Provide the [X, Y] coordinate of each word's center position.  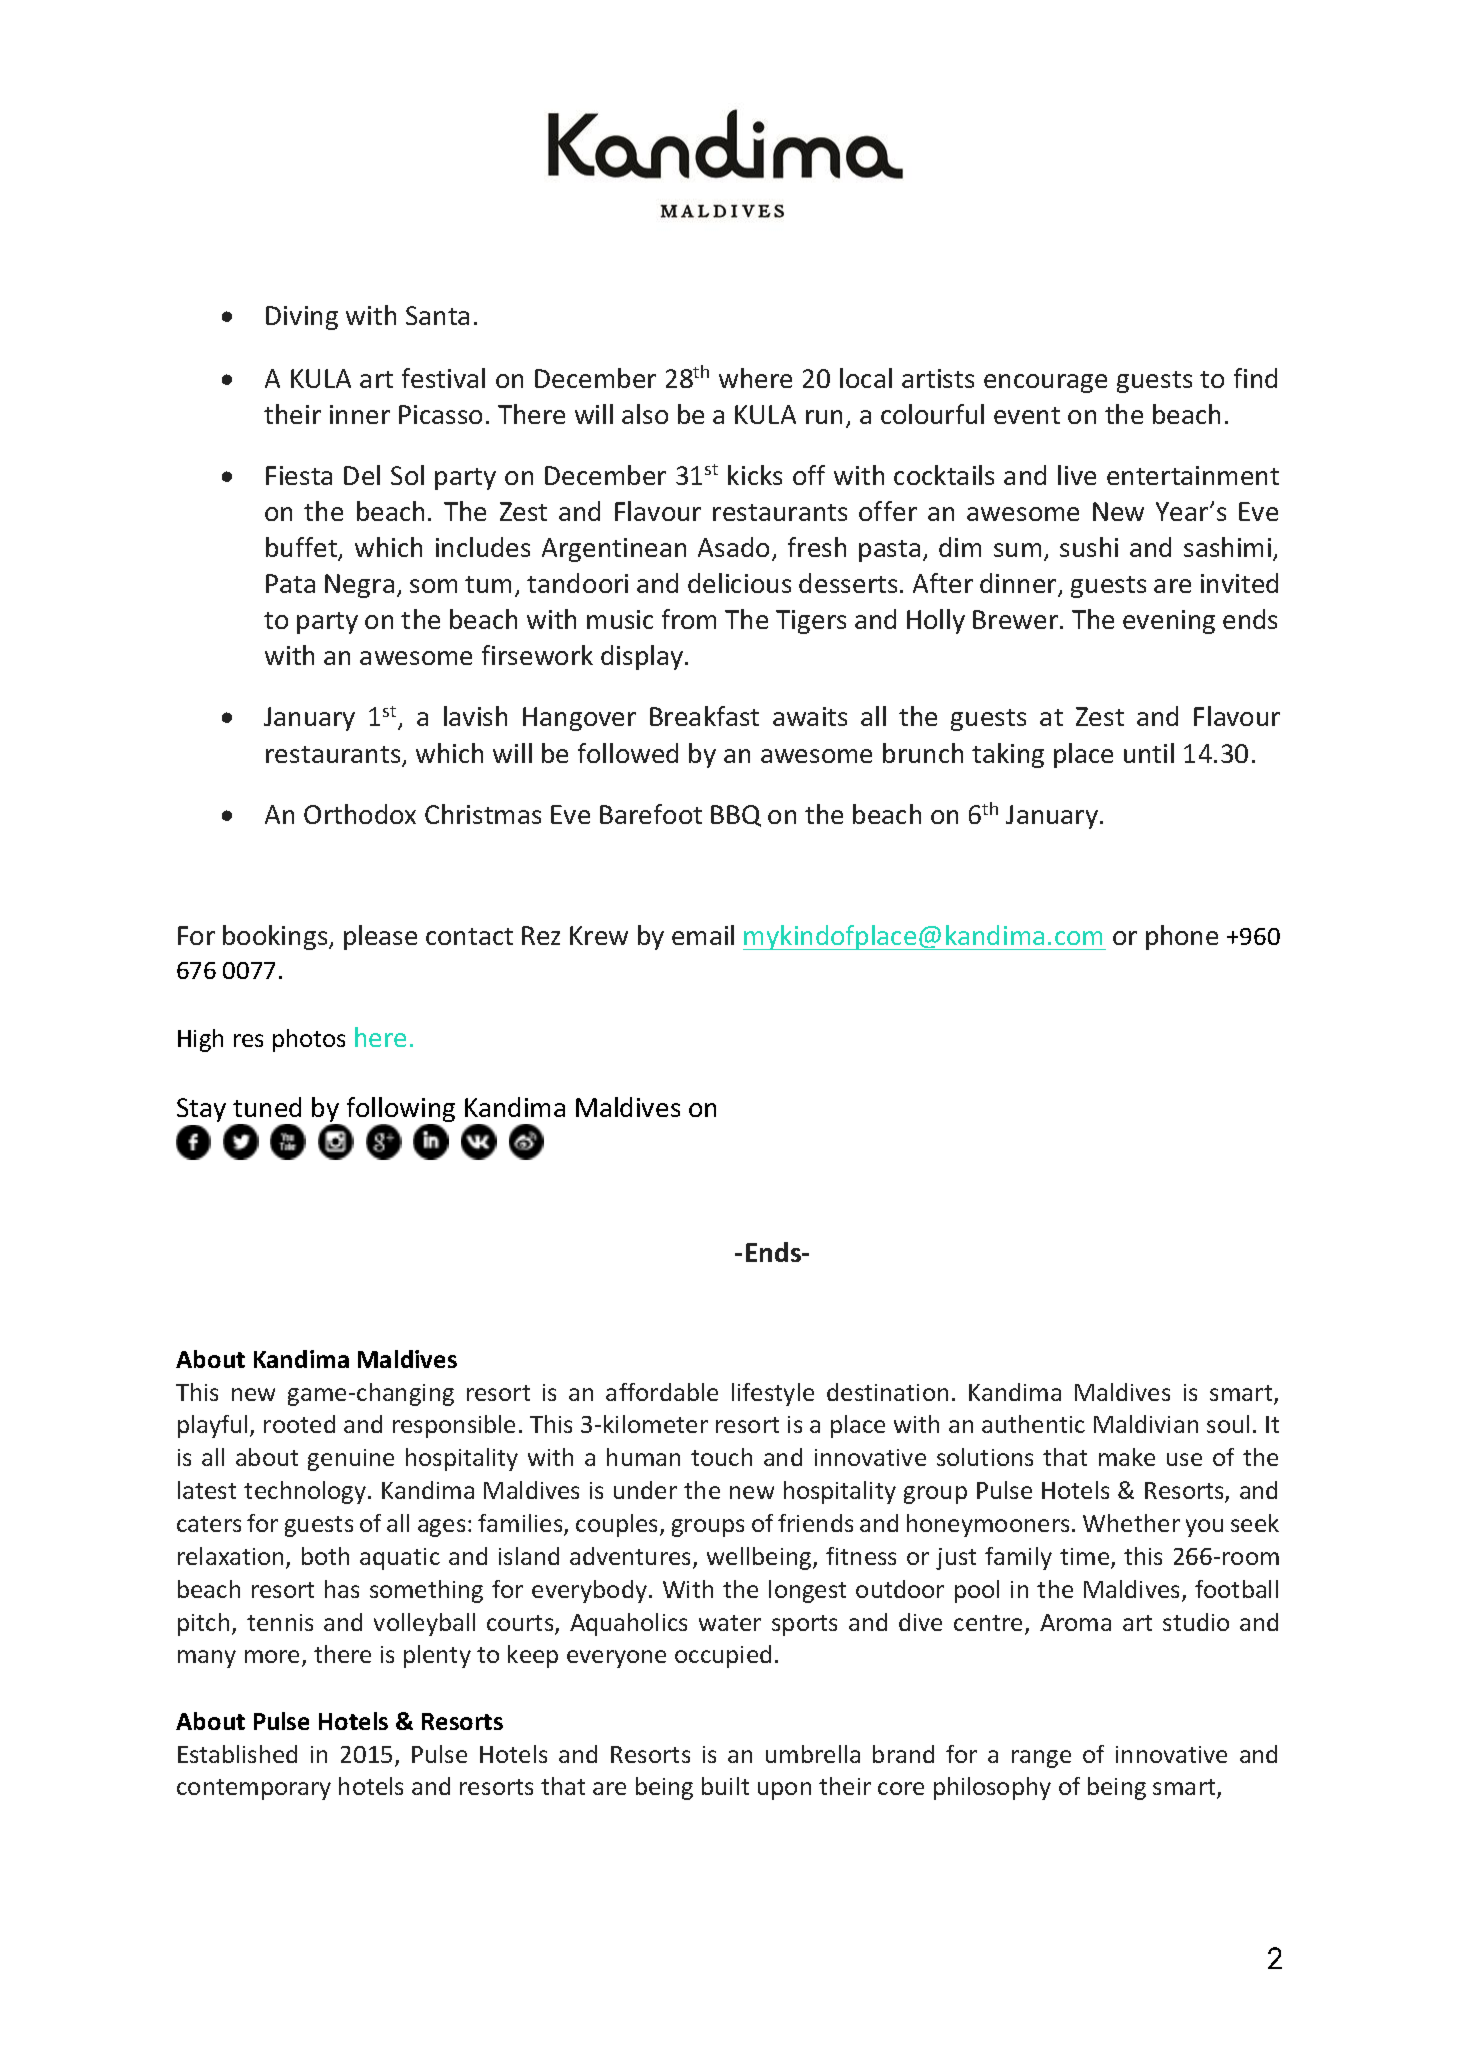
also [645, 414]
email [703, 935]
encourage [1045, 383]
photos [309, 1040]
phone [1182, 937]
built [725, 1786]
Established [237, 1754]
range [1041, 1759]
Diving [302, 318]
